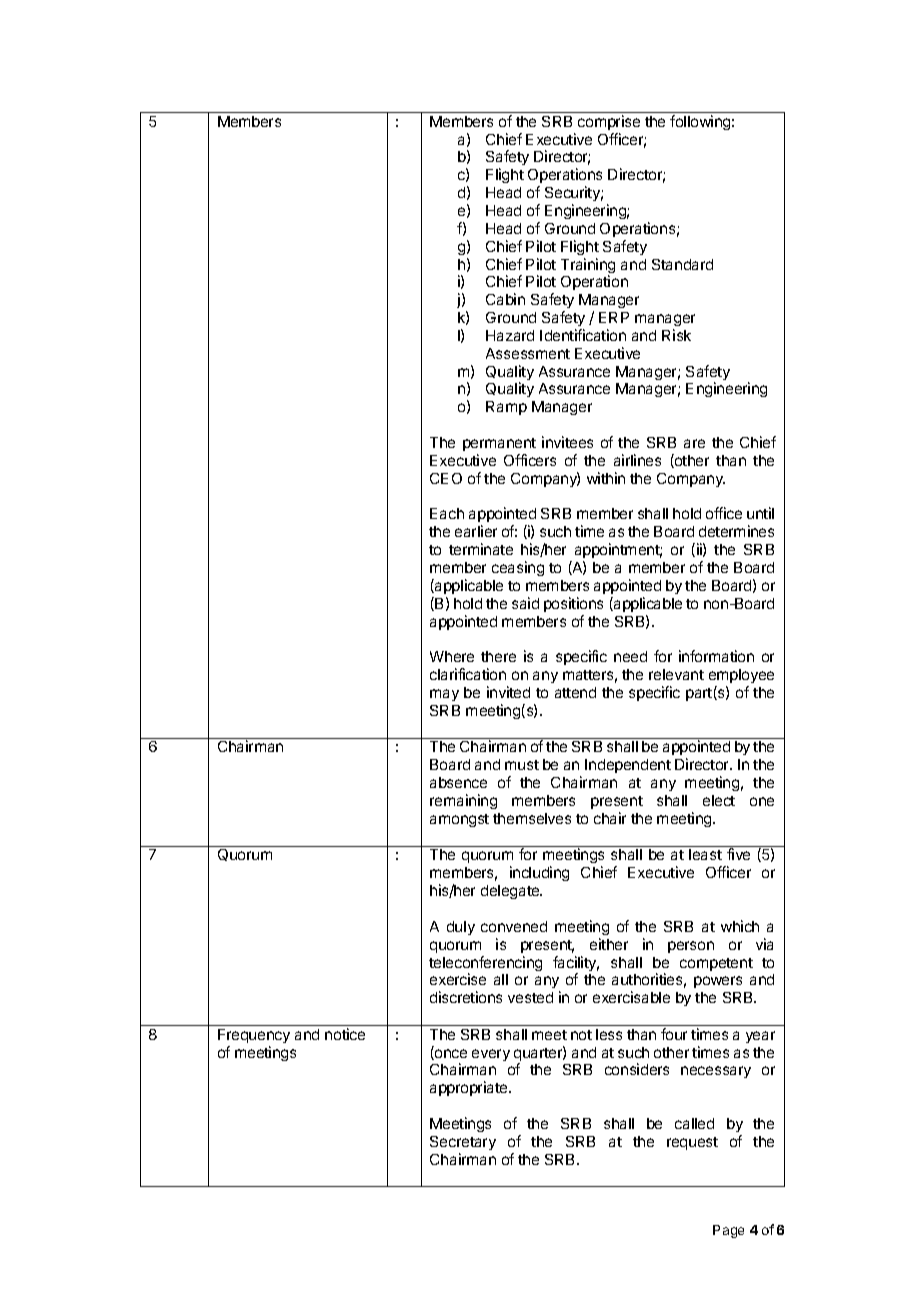 The width and height of the image is (924, 1307). What do you see at coordinates (510, 335) in the image?
I see `Hazard` at bounding box center [510, 335].
